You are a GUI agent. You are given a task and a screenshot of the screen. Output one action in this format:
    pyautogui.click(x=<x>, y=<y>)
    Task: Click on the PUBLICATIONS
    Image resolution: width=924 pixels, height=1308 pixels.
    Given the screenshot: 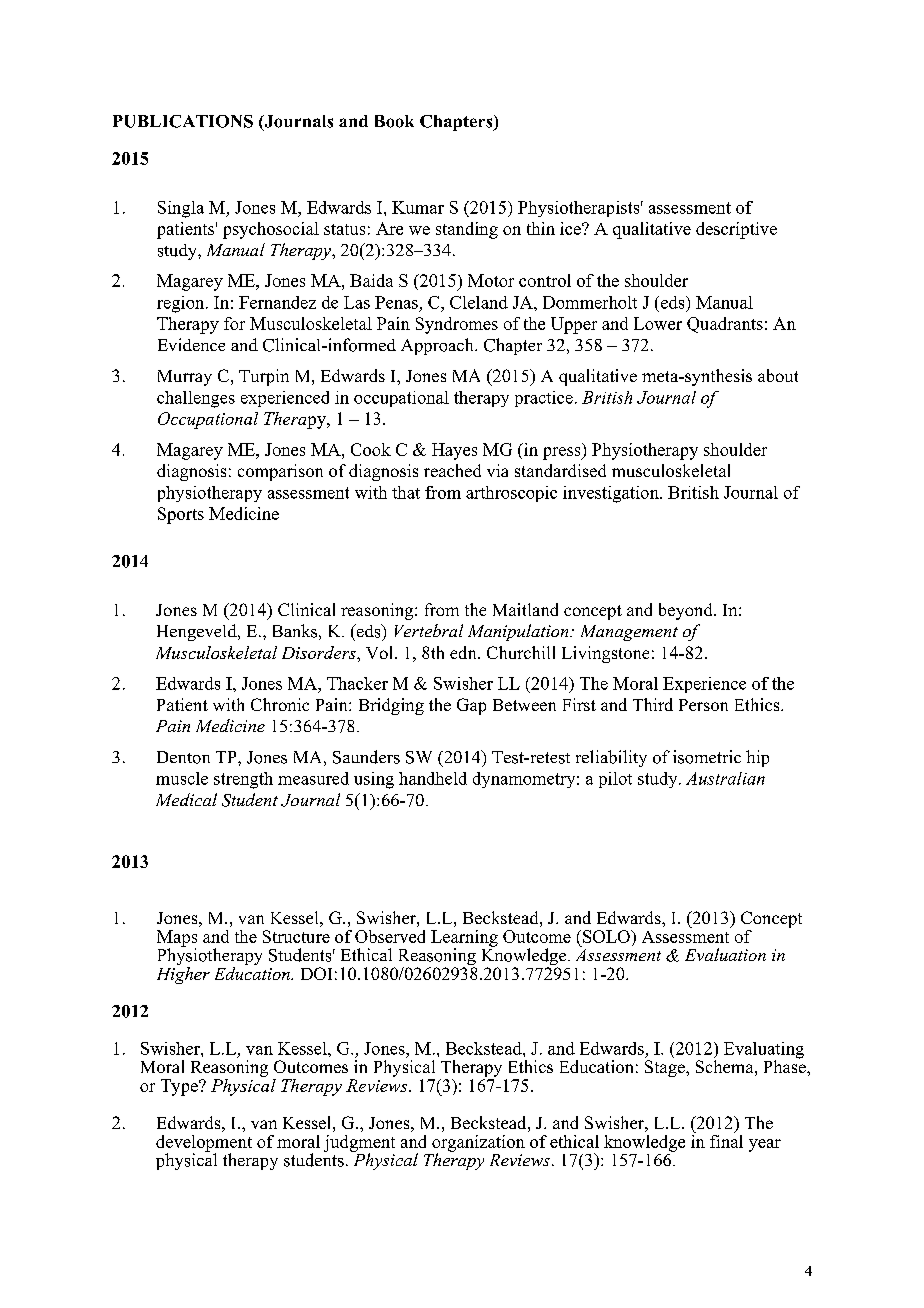 What is the action you would take?
    pyautogui.click(x=183, y=121)
